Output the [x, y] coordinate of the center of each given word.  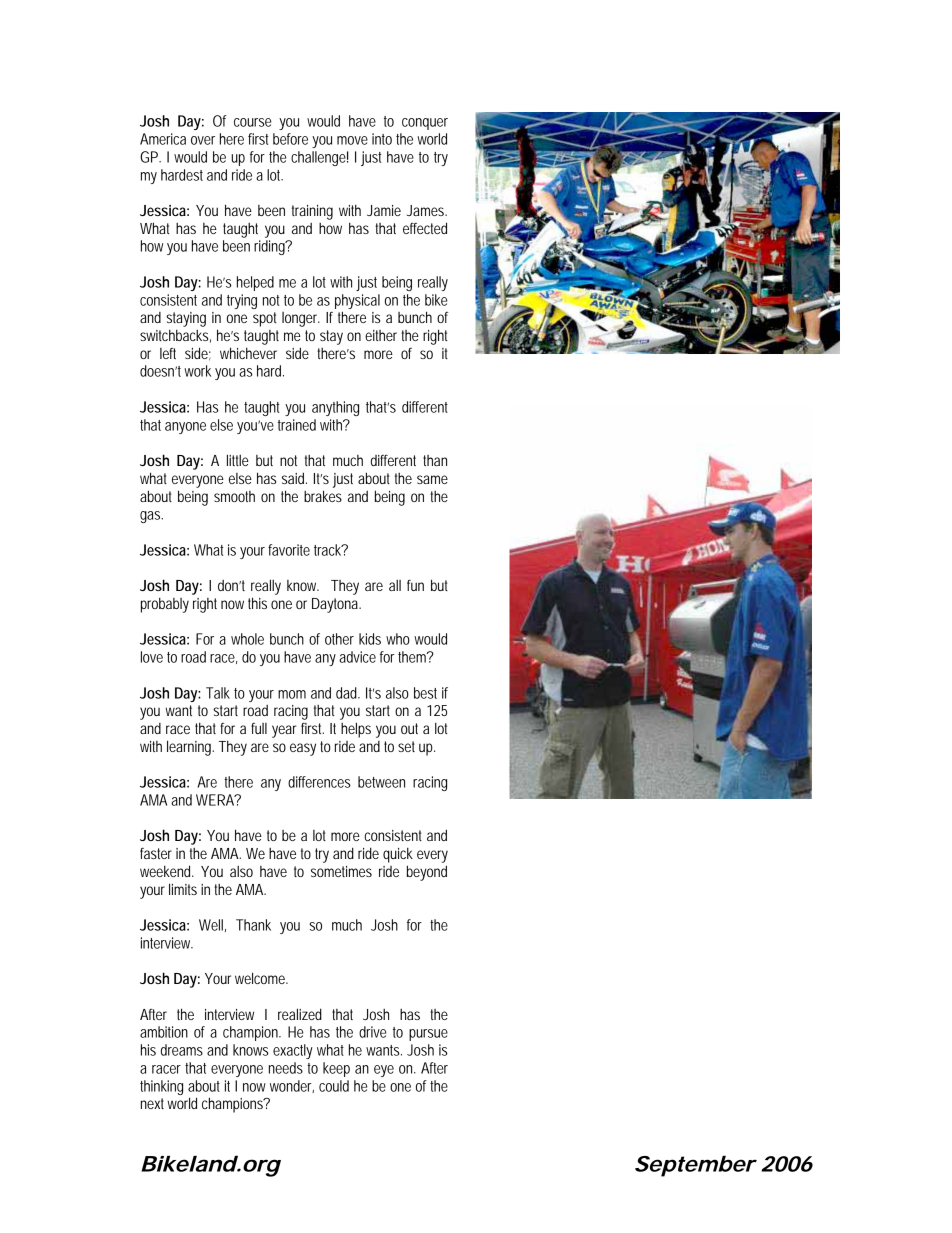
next [154, 1103]
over [203, 140]
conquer [425, 124]
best [425, 693]
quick [398, 855]
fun [415, 585]
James [427, 210]
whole [247, 639]
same [432, 479]
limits [183, 889]
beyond [427, 873]
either [381, 335]
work [197, 371]
